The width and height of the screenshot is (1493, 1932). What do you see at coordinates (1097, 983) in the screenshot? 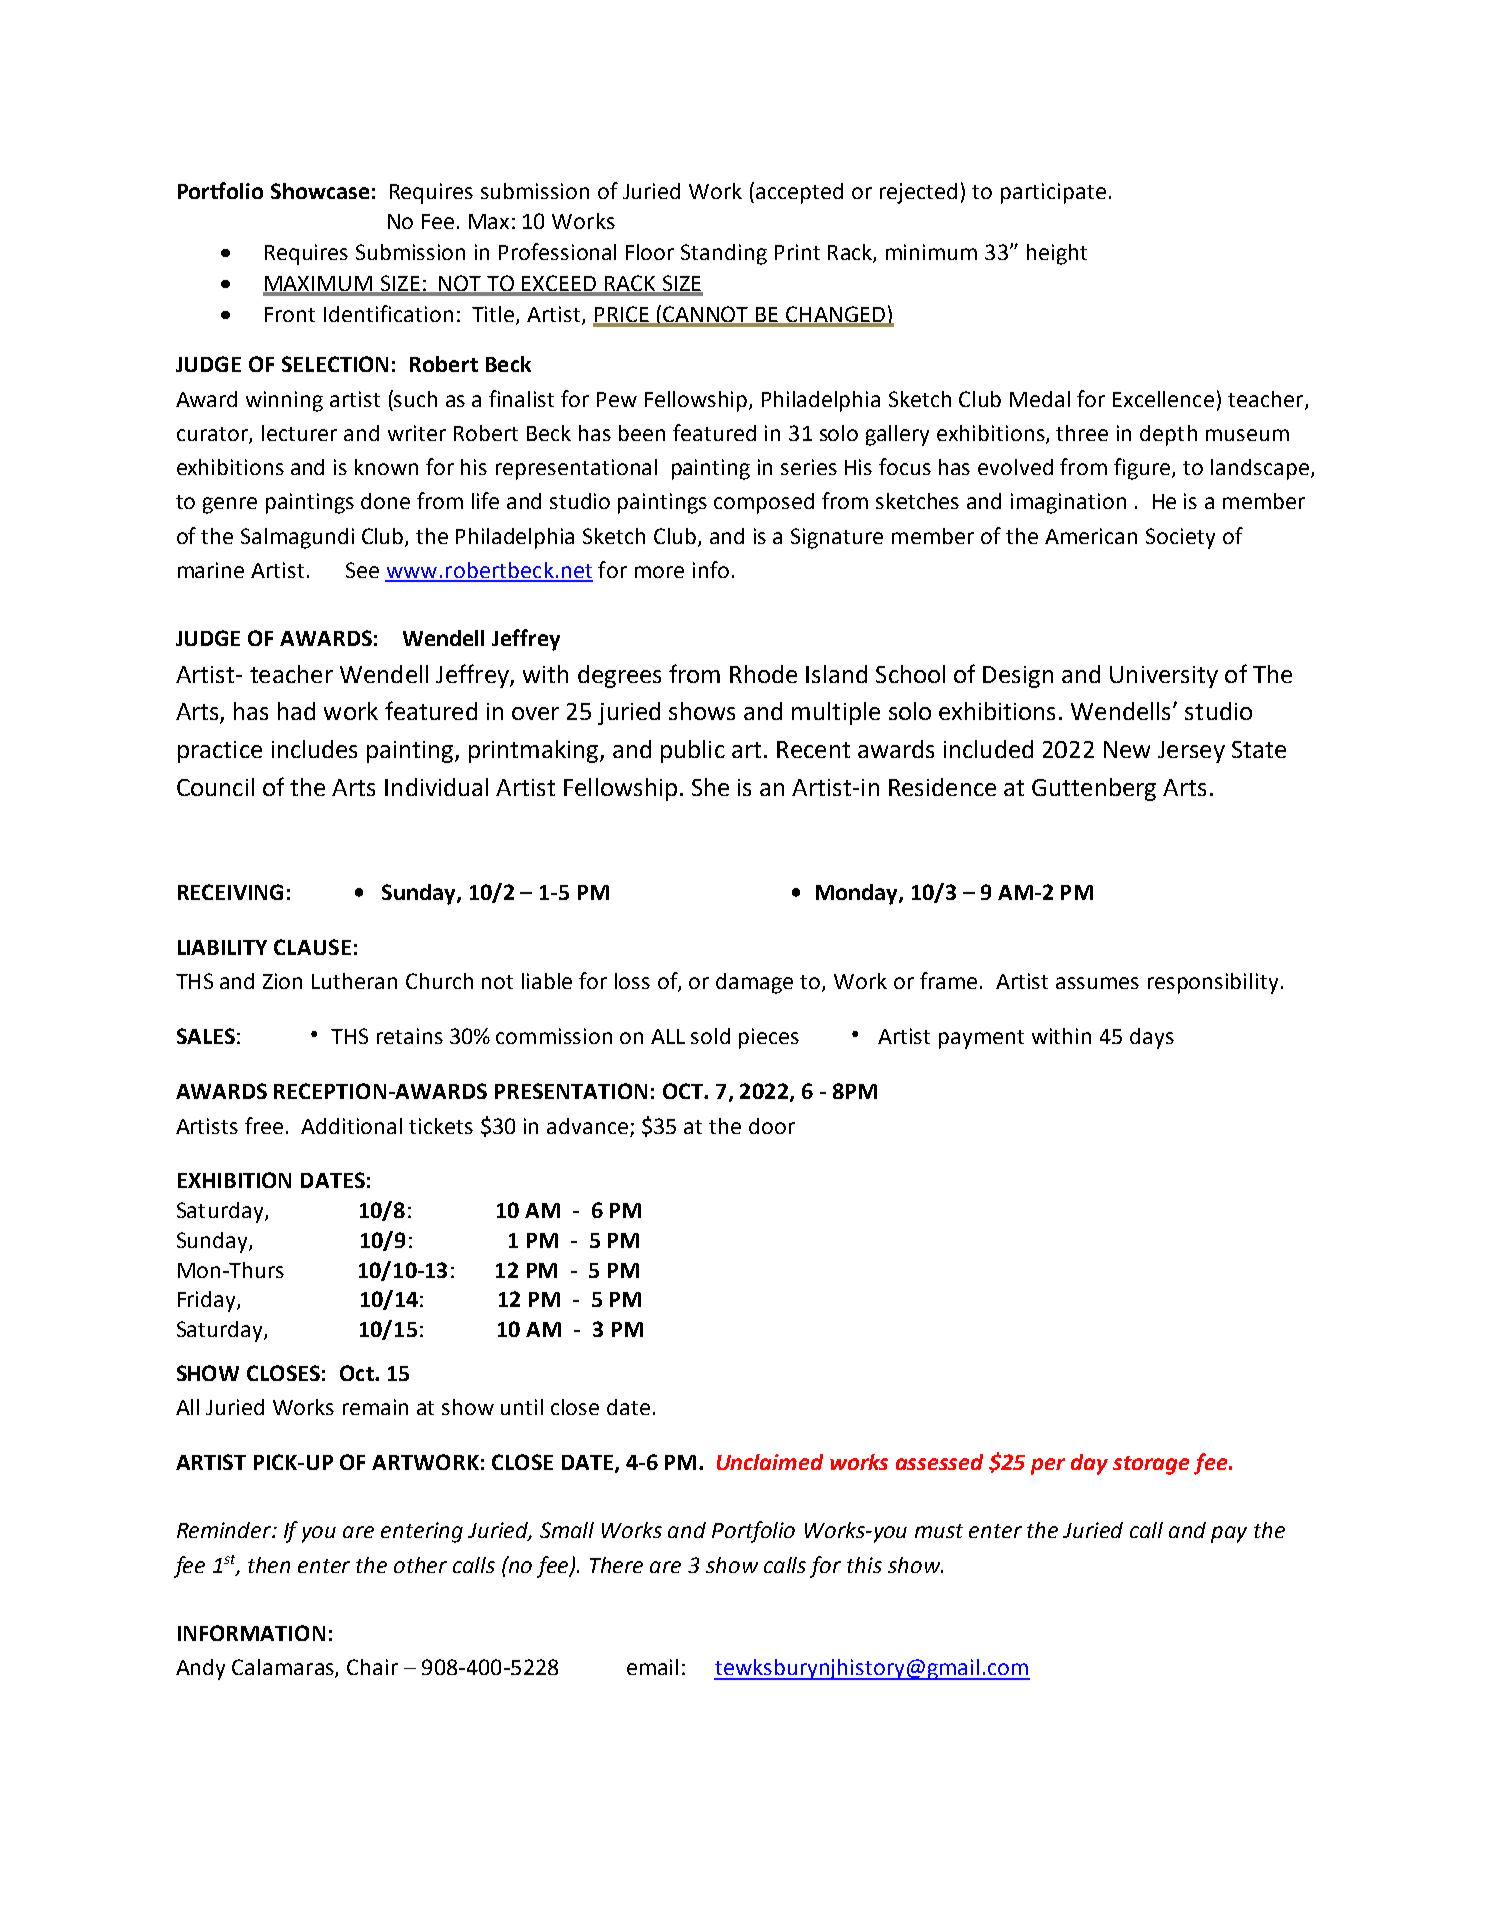
I see `assumes` at bounding box center [1097, 983].
